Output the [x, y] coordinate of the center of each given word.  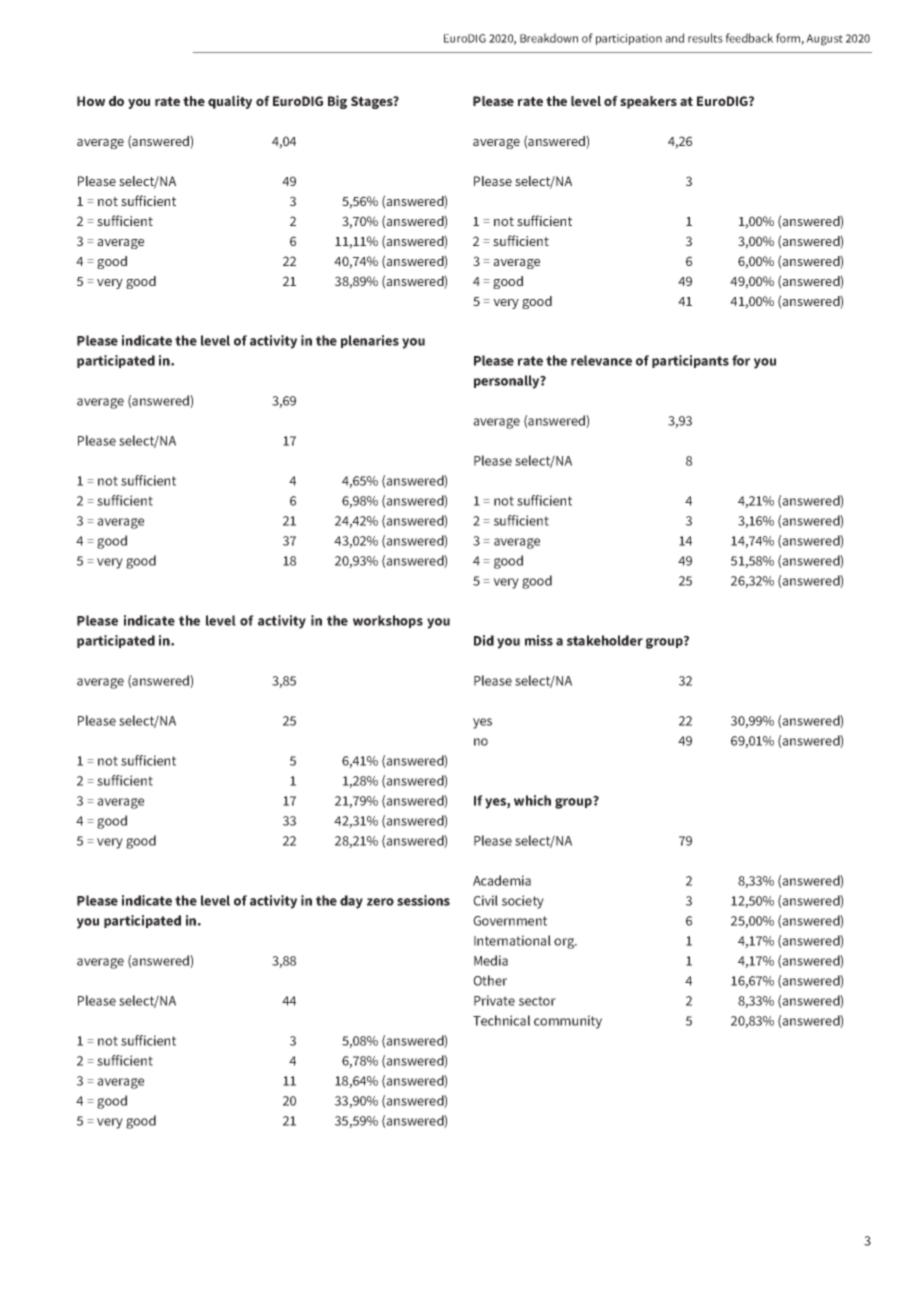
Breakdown [549, 38]
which [532, 800]
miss [539, 640]
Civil [485, 900]
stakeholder [605, 640]
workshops [388, 621]
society [523, 902]
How [91, 101]
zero [380, 902]
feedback [749, 38]
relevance [601, 360]
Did [484, 640]
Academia [502, 880]
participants [690, 361]
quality [230, 102]
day [351, 902]
